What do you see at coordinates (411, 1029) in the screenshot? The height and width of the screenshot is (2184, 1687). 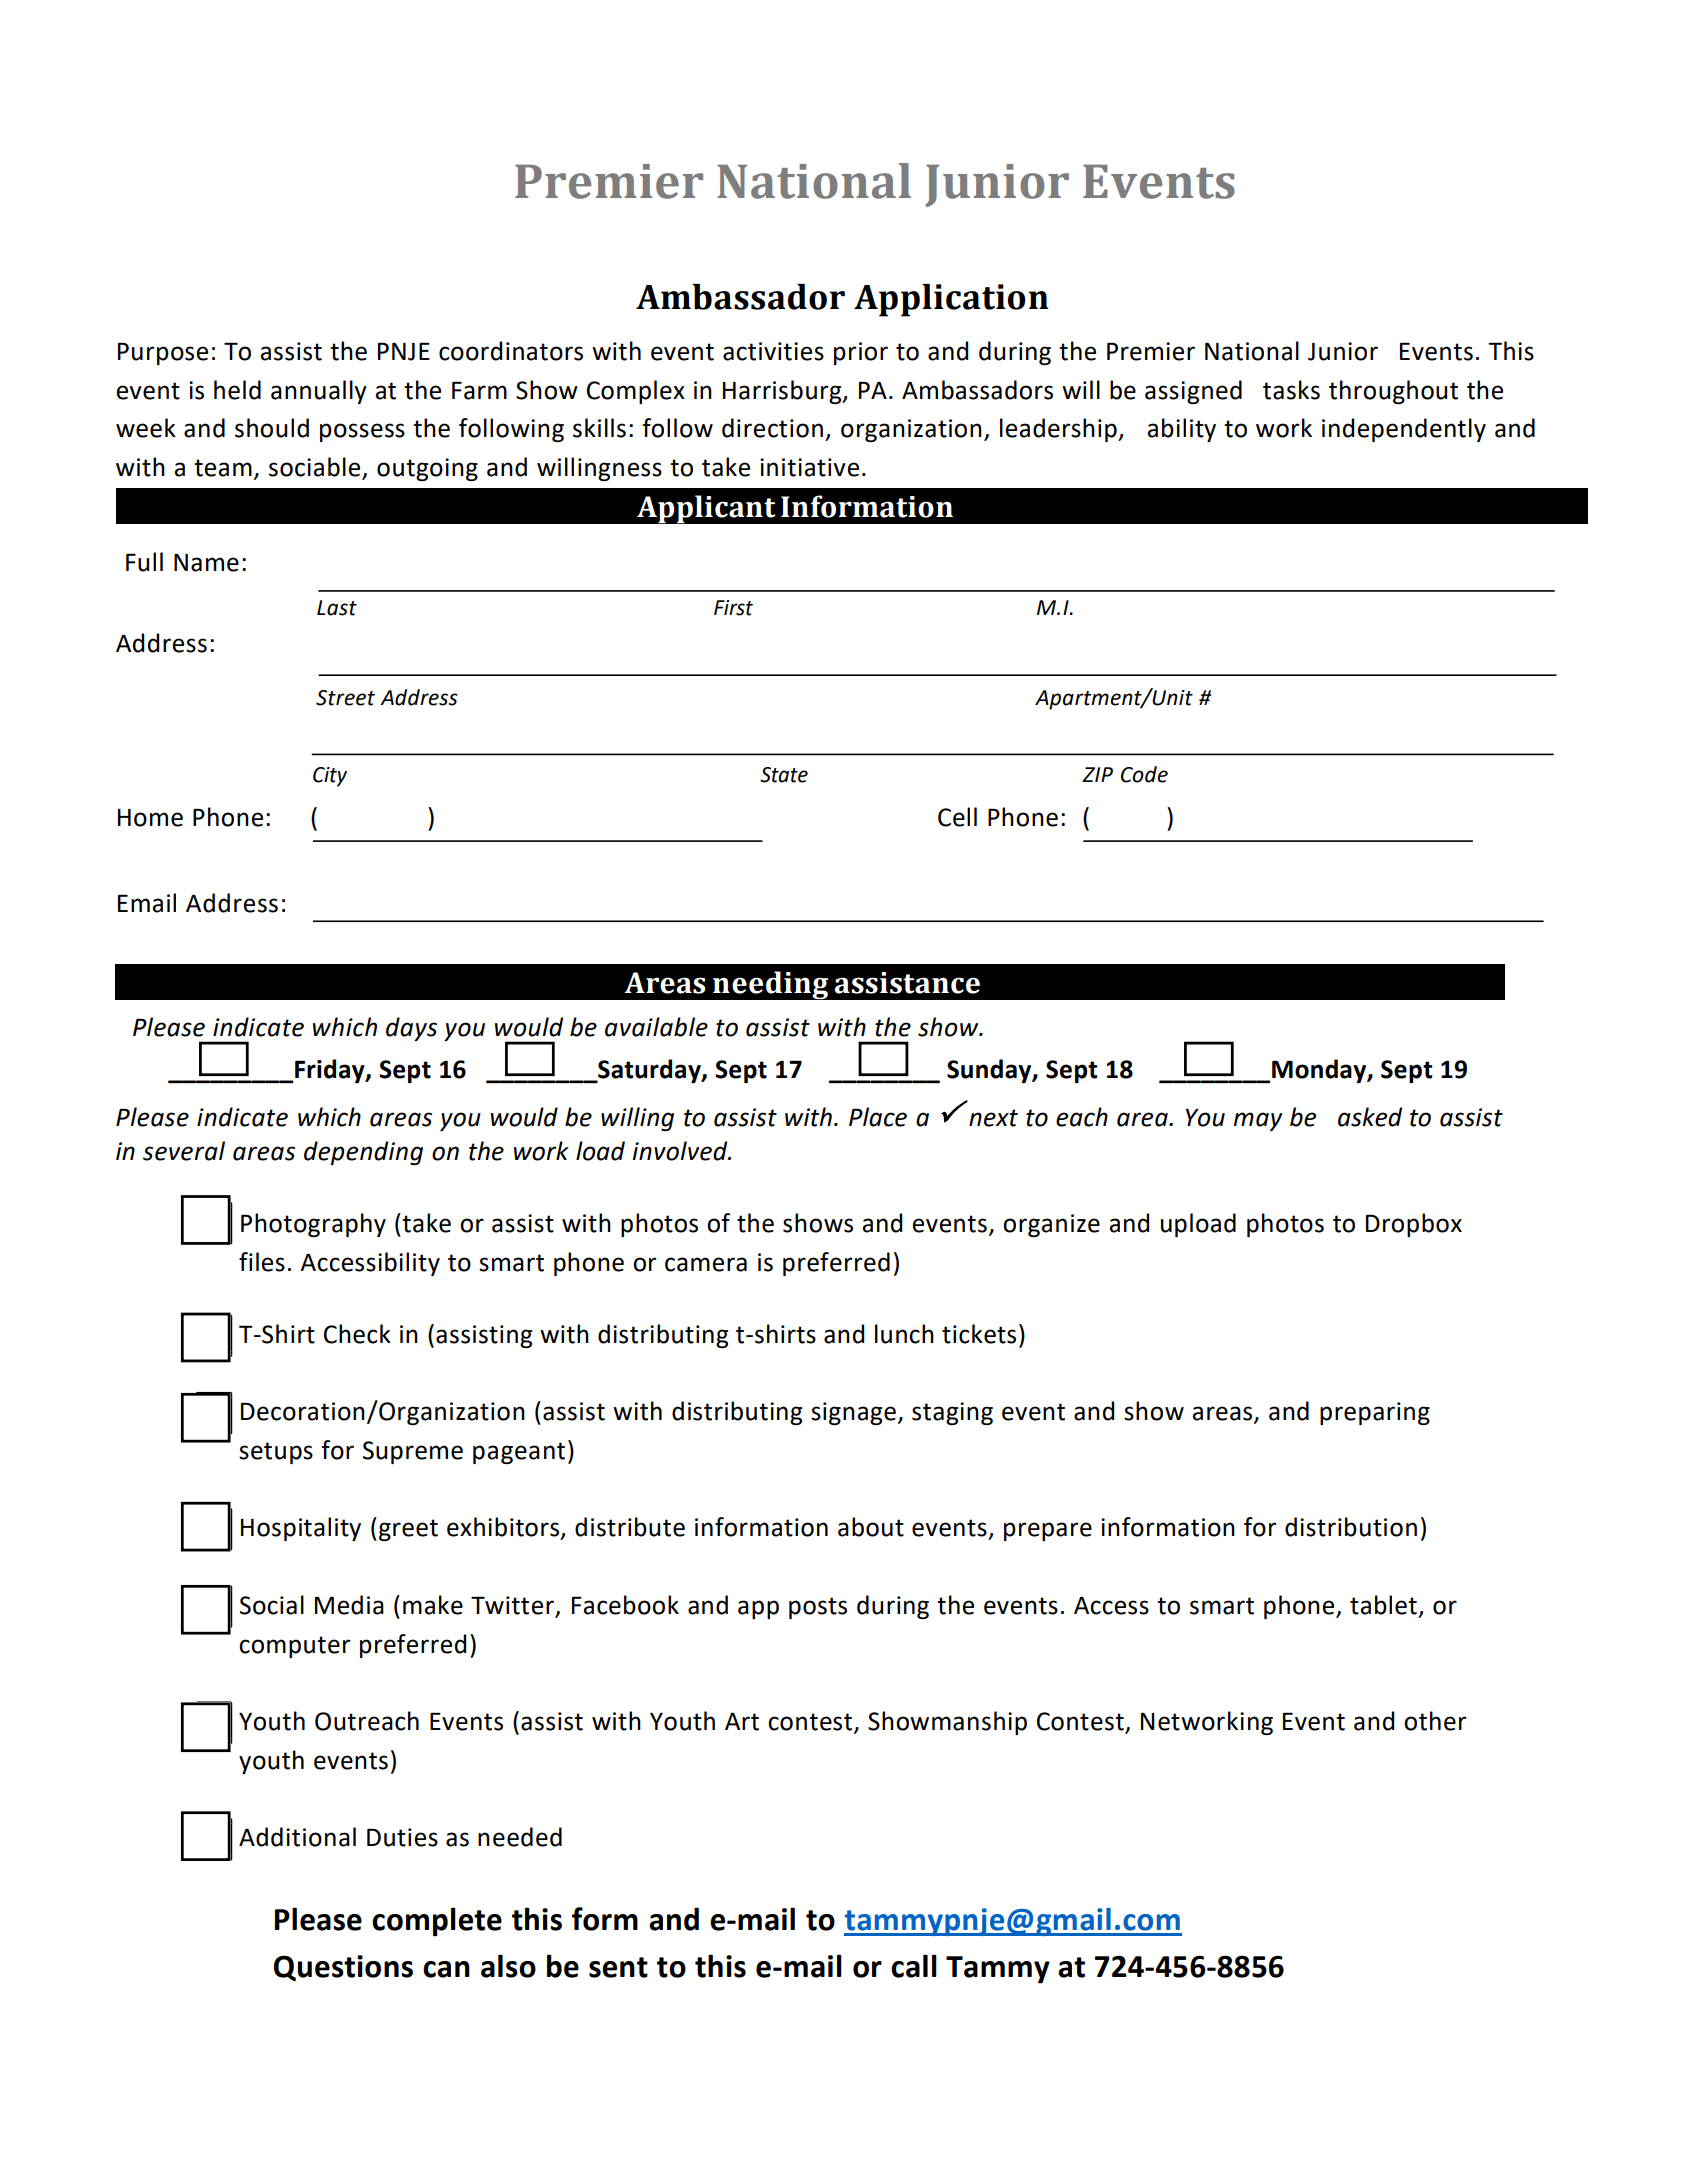 I see `days` at bounding box center [411, 1029].
